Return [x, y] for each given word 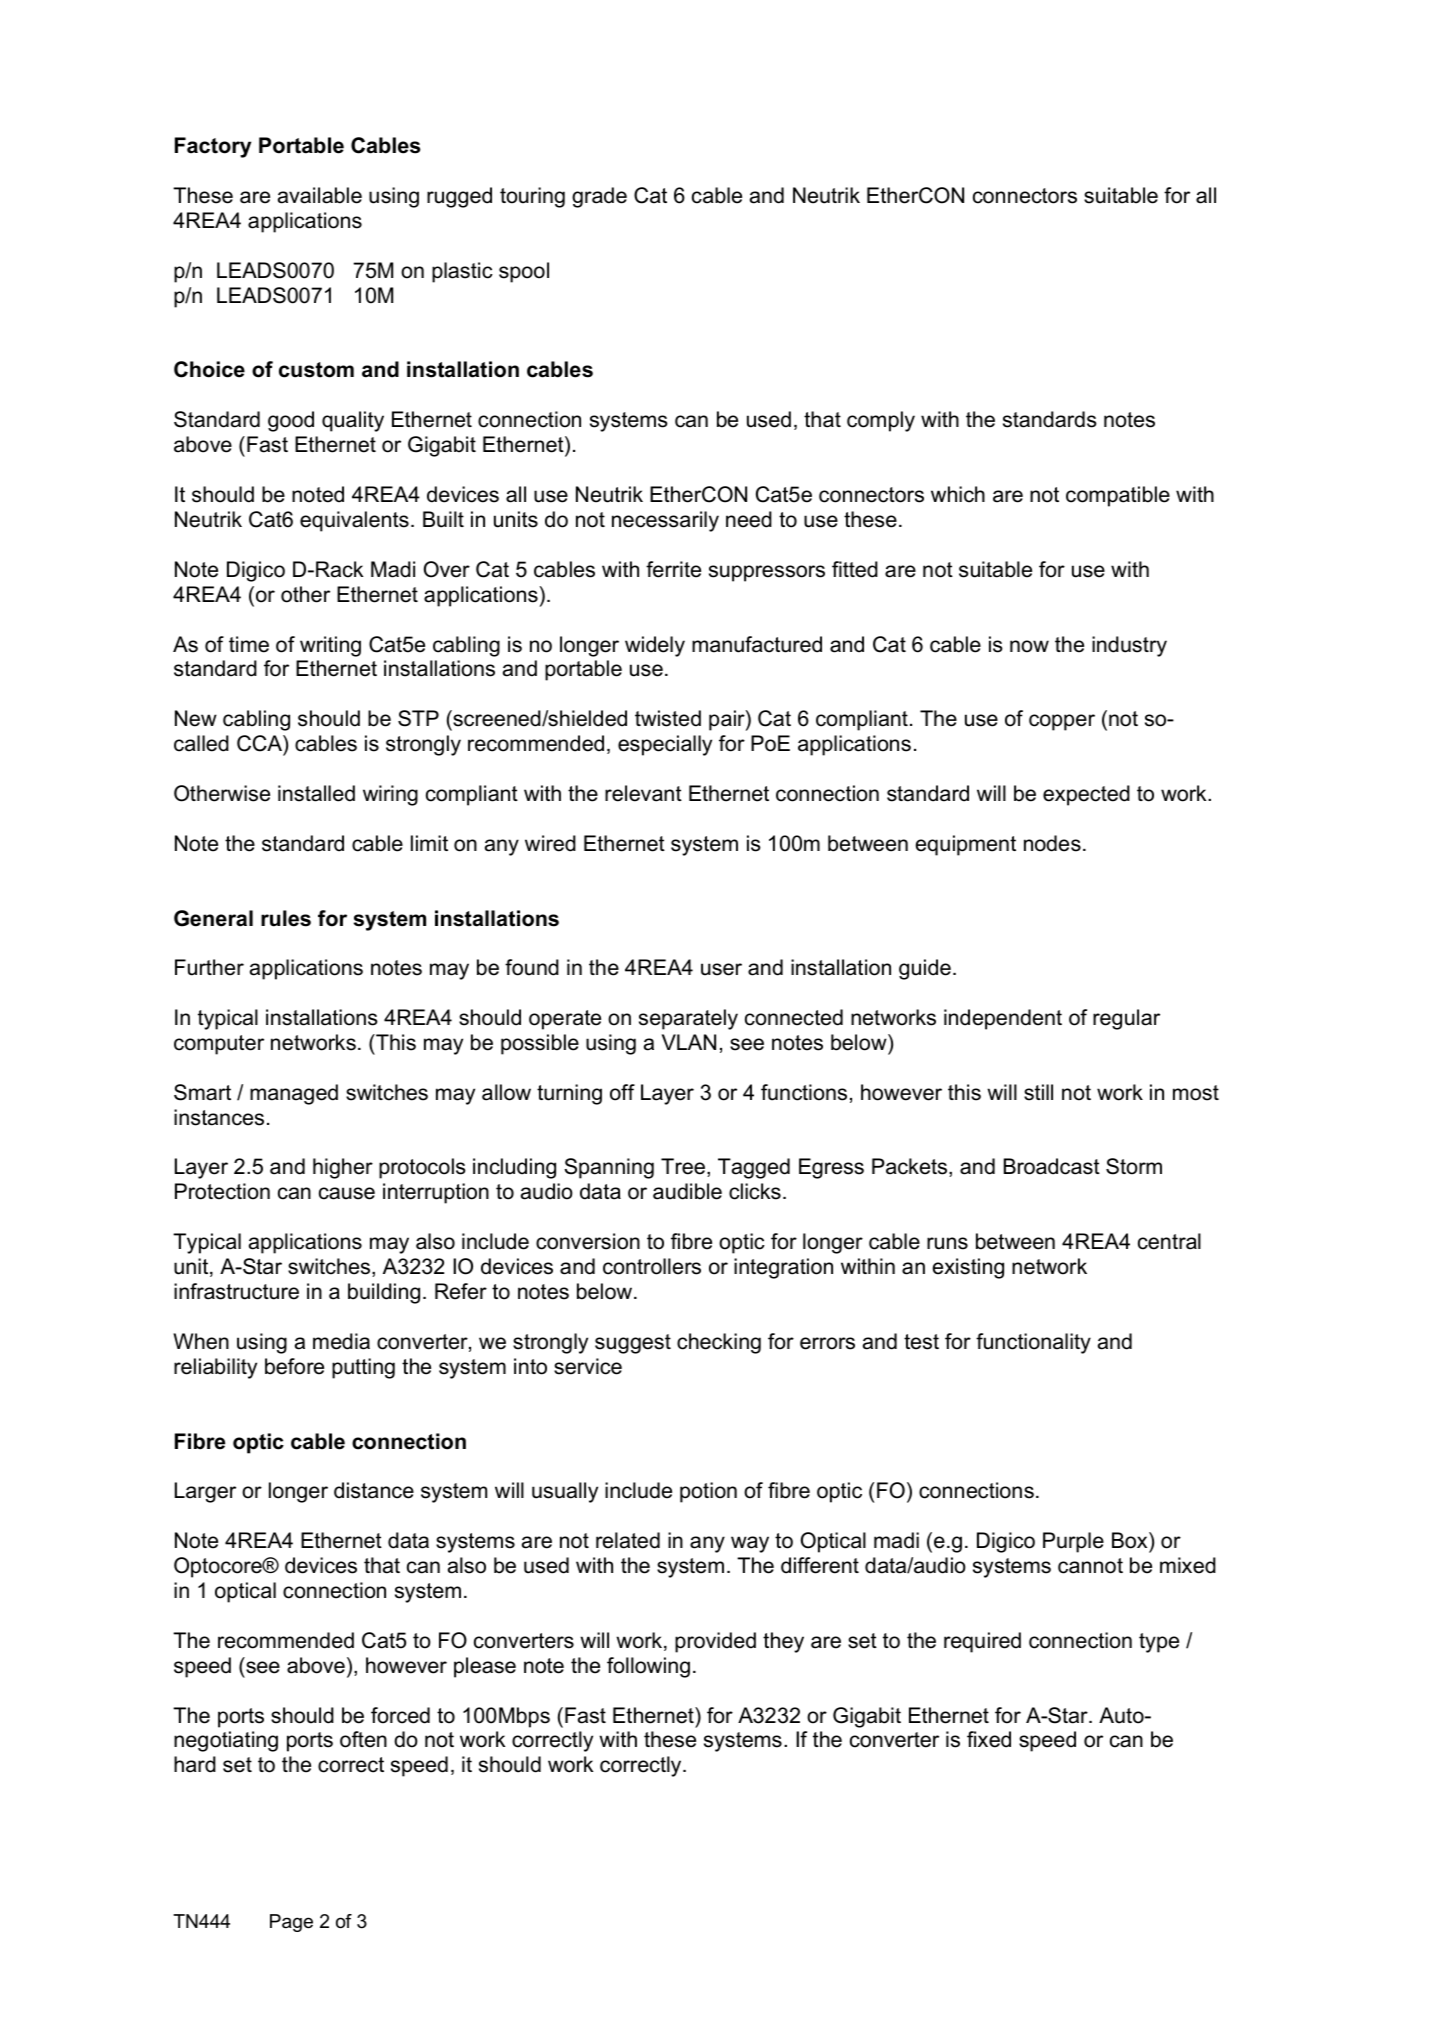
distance [374, 1490]
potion [708, 1492]
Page [291, 1923]
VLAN [689, 1042]
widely [655, 646]
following [648, 1667]
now [1029, 646]
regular [1126, 1019]
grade [599, 197]
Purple [1073, 1542]
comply [881, 421]
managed [294, 1094]
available [320, 195]
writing [330, 646]
